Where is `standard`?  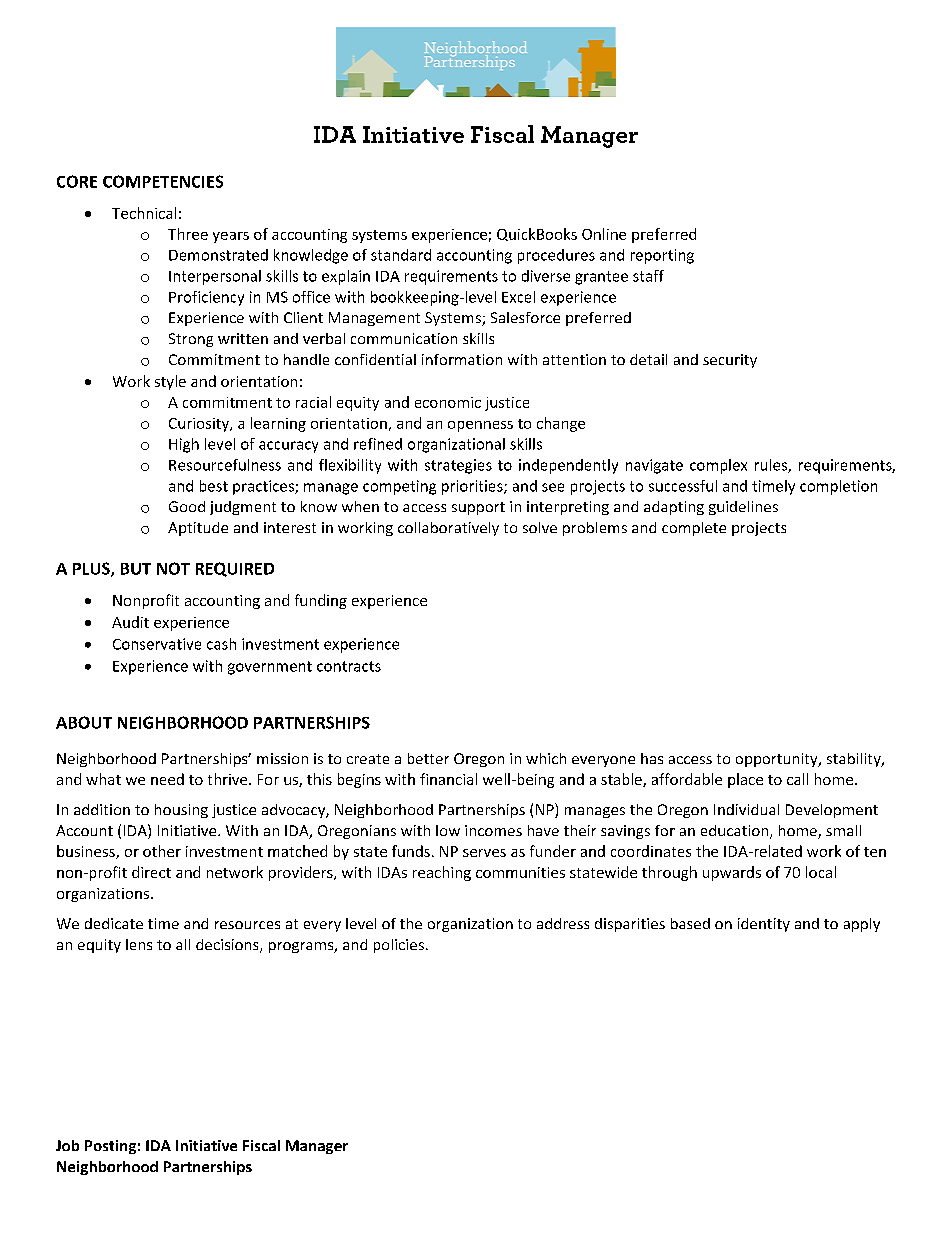 standard is located at coordinates (401, 255).
